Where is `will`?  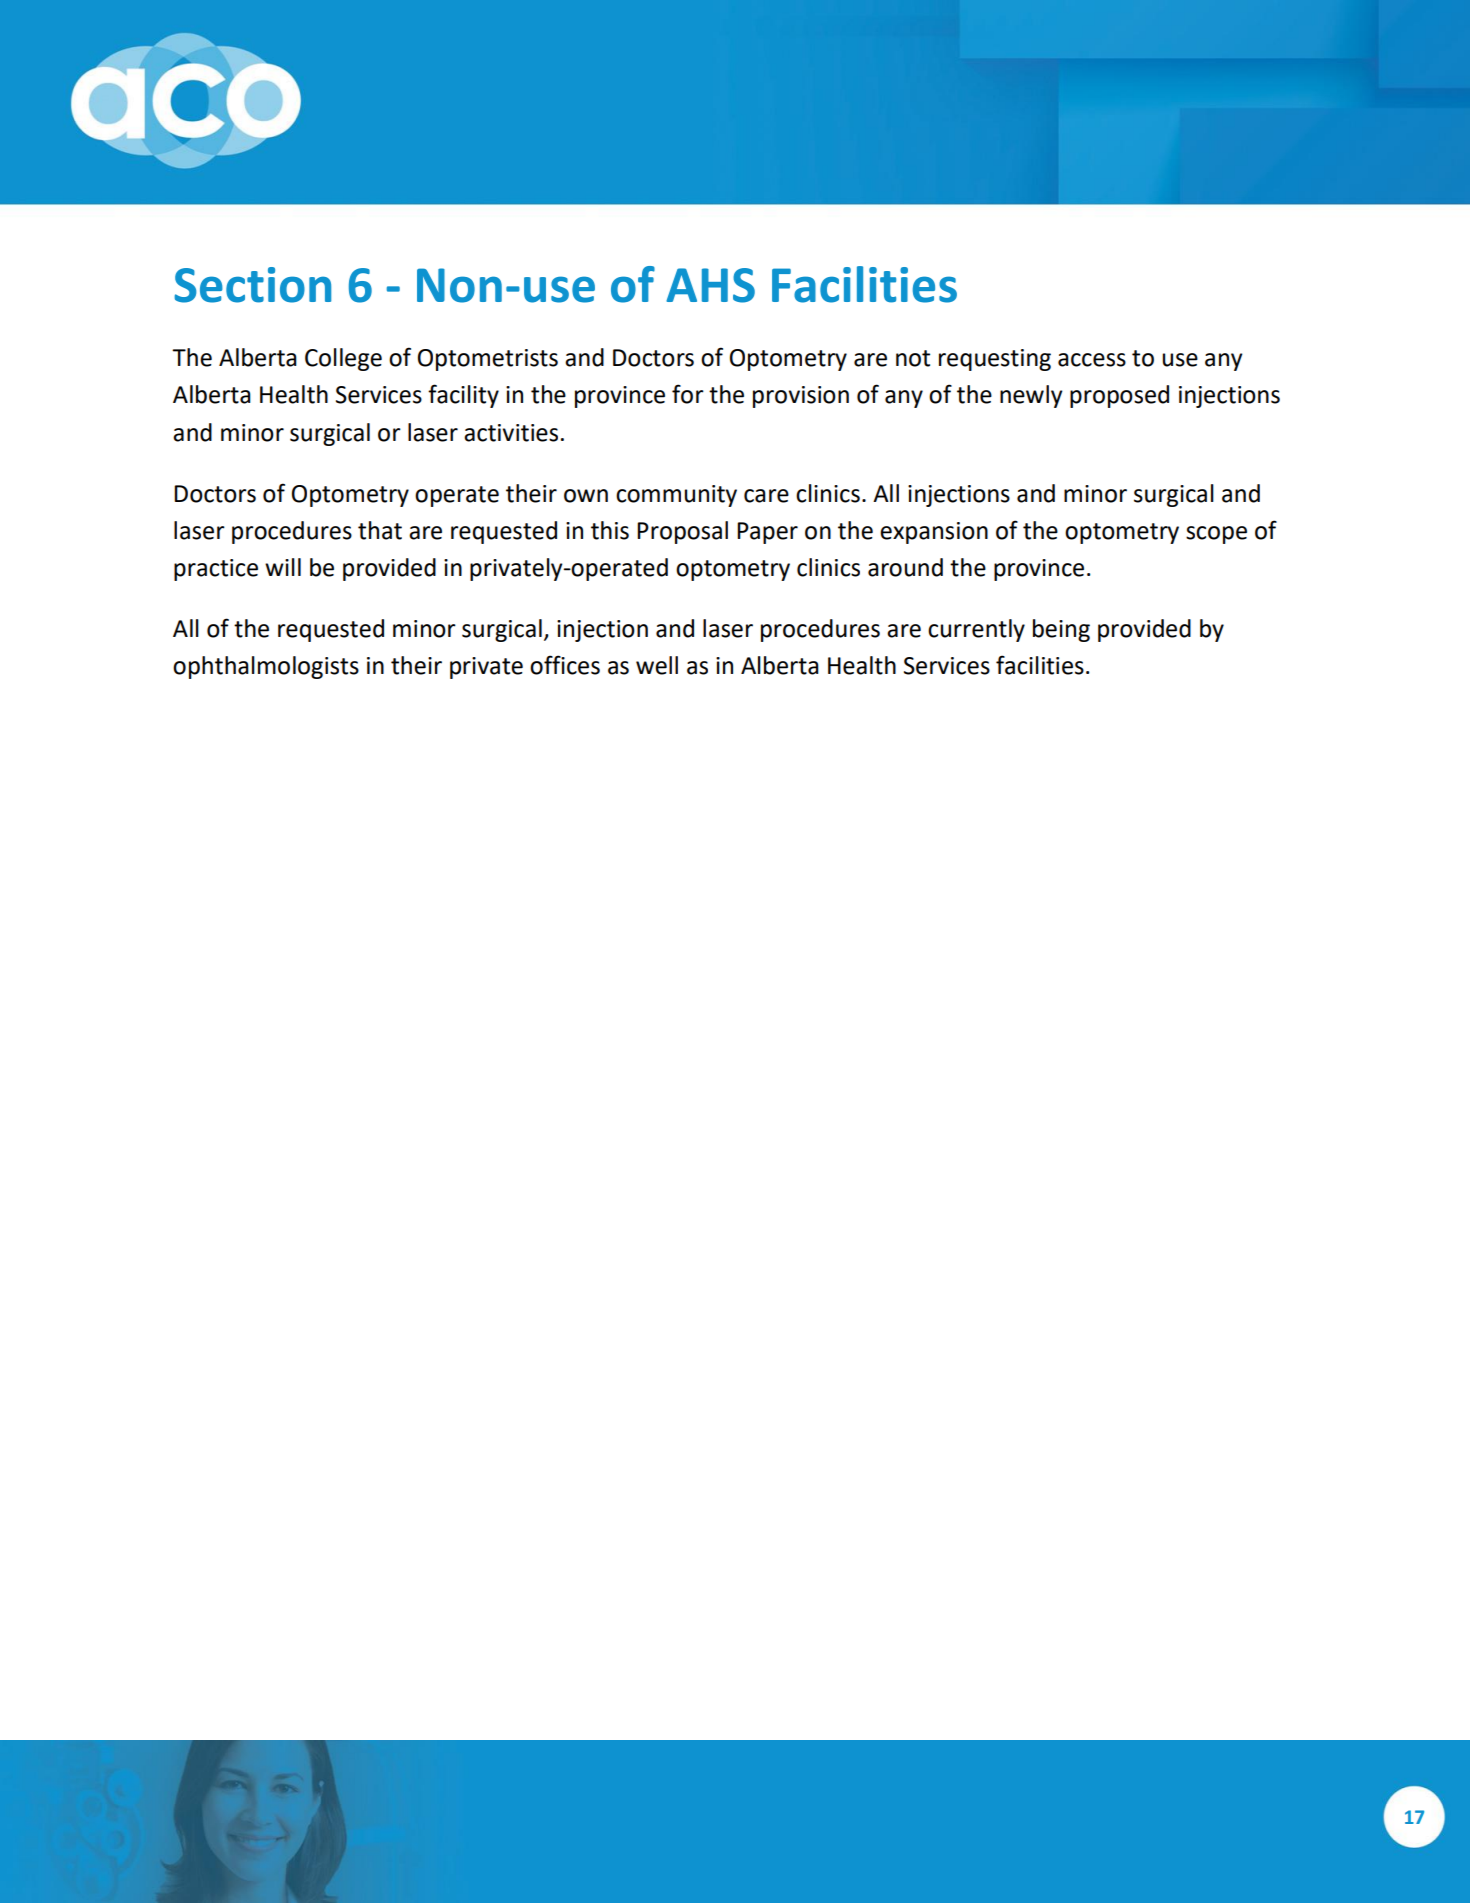
will is located at coordinates (283, 567).
